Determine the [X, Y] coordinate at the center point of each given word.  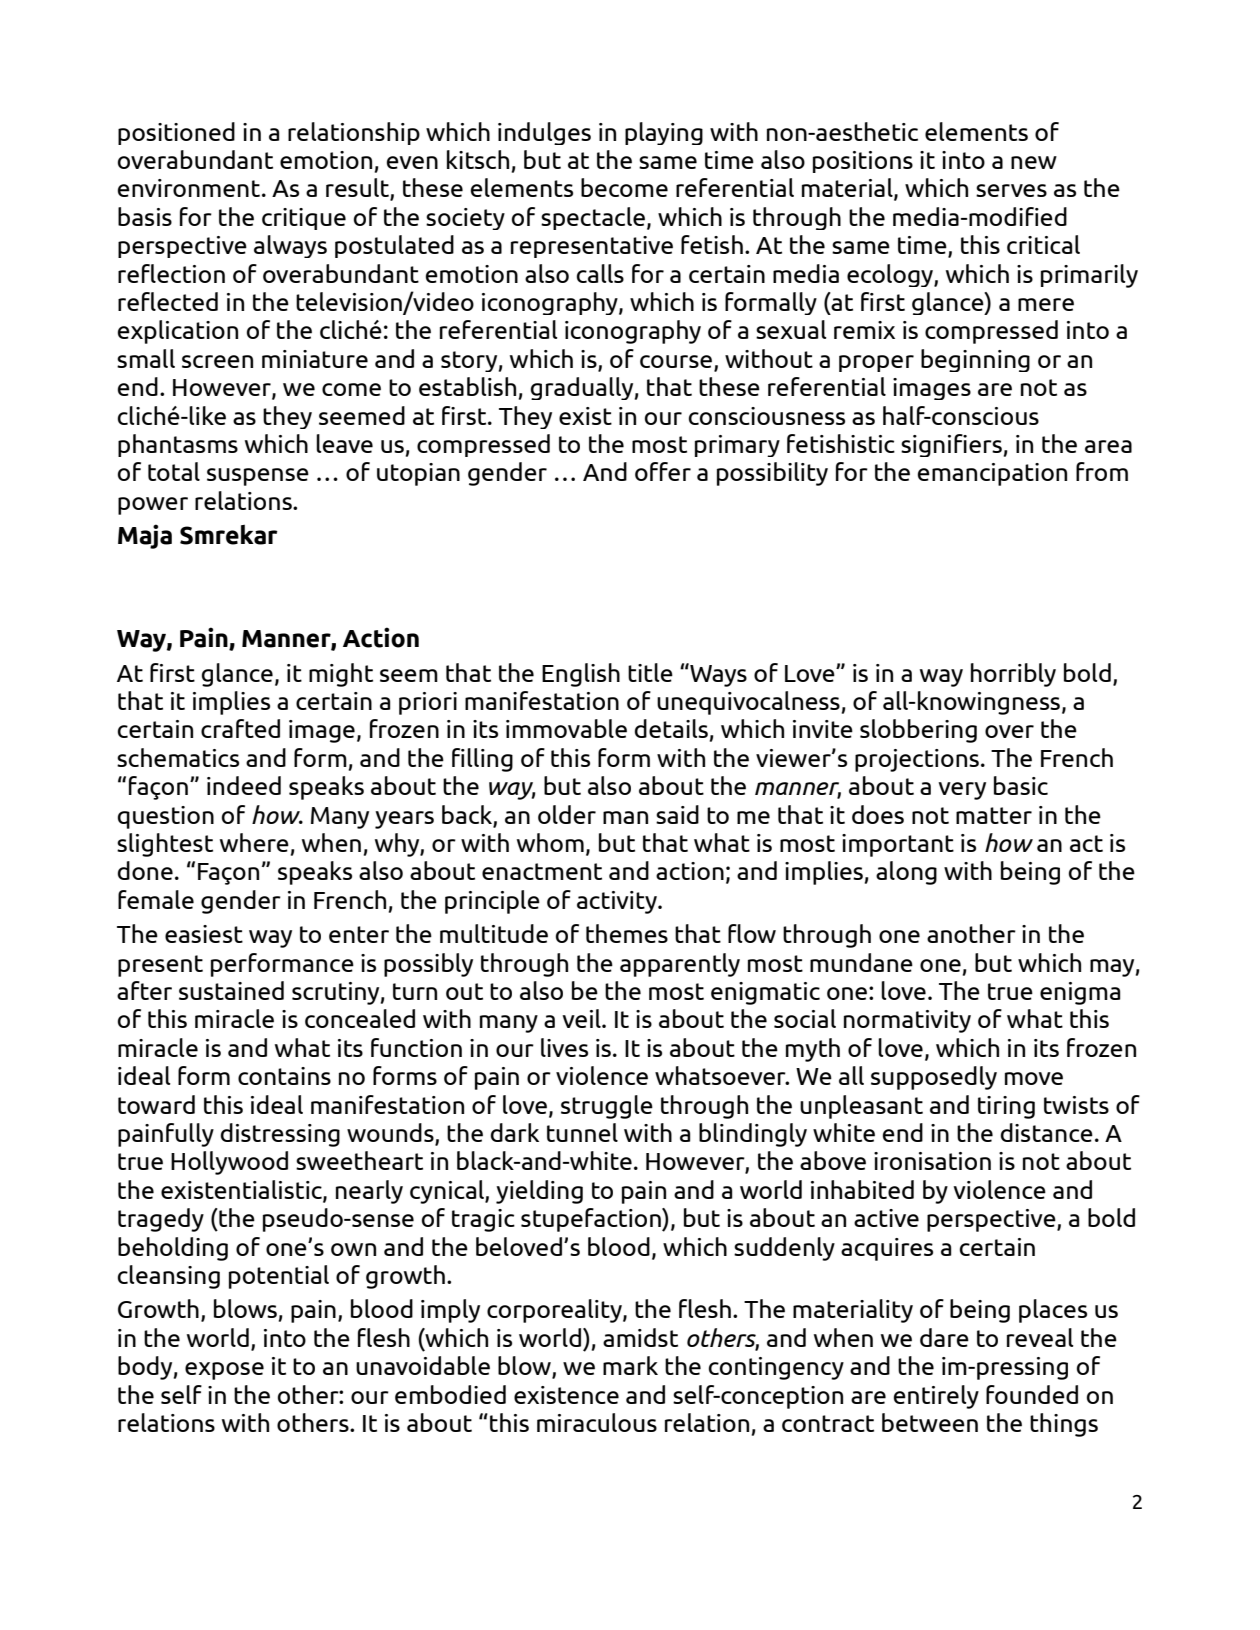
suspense [258, 477]
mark [630, 1365]
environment [190, 188]
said [677, 814]
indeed [244, 785]
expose [224, 1371]
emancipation [992, 474]
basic [1021, 785]
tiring [1006, 1107]
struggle [607, 1107]
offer [663, 471]
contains [284, 1076]
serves [1011, 190]
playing [664, 133]
